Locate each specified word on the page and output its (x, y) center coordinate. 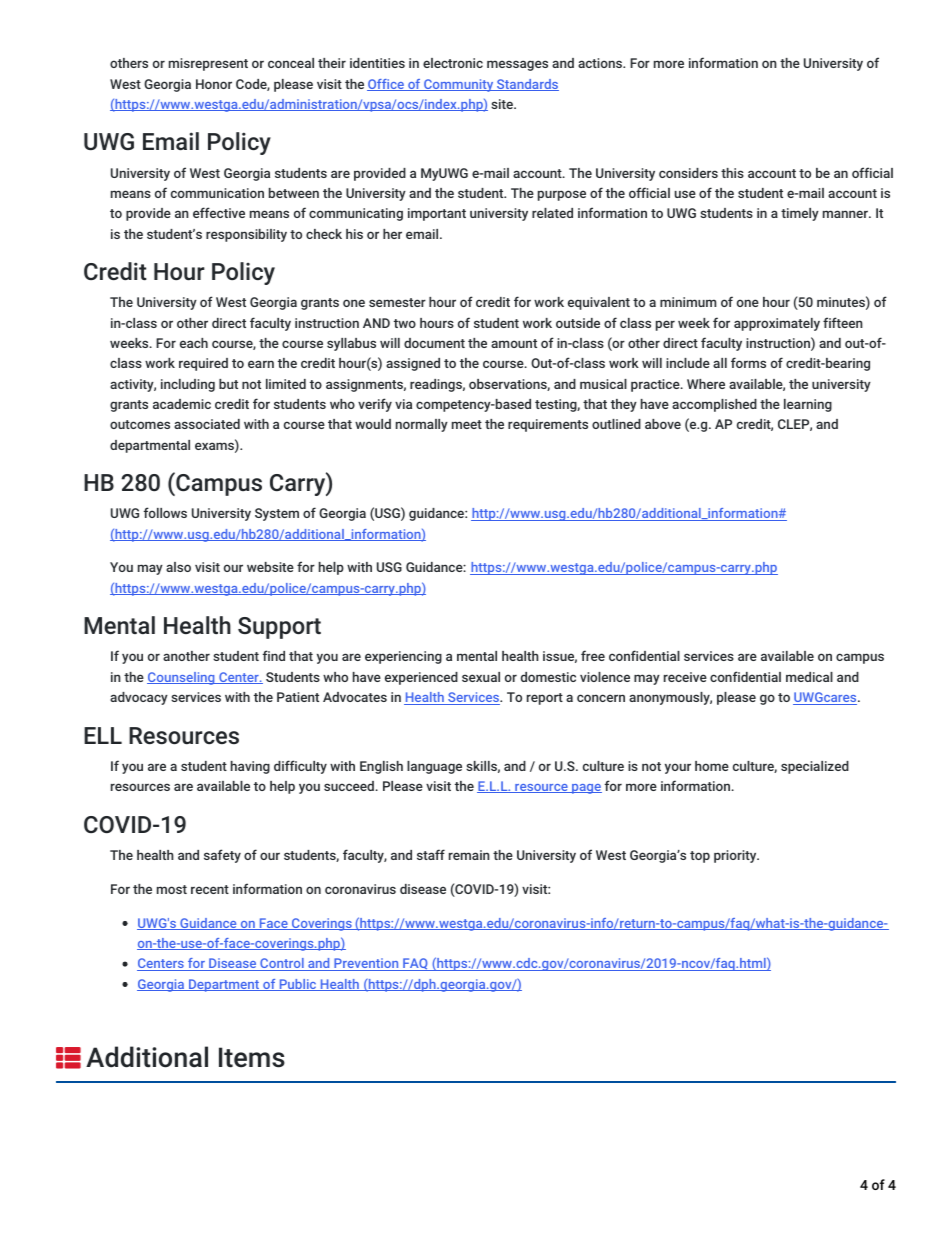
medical (809, 677)
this (732, 173)
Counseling (182, 678)
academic (182, 404)
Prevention (366, 964)
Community (459, 85)
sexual (481, 677)
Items (252, 1057)
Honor (214, 84)
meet (467, 424)
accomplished (714, 405)
